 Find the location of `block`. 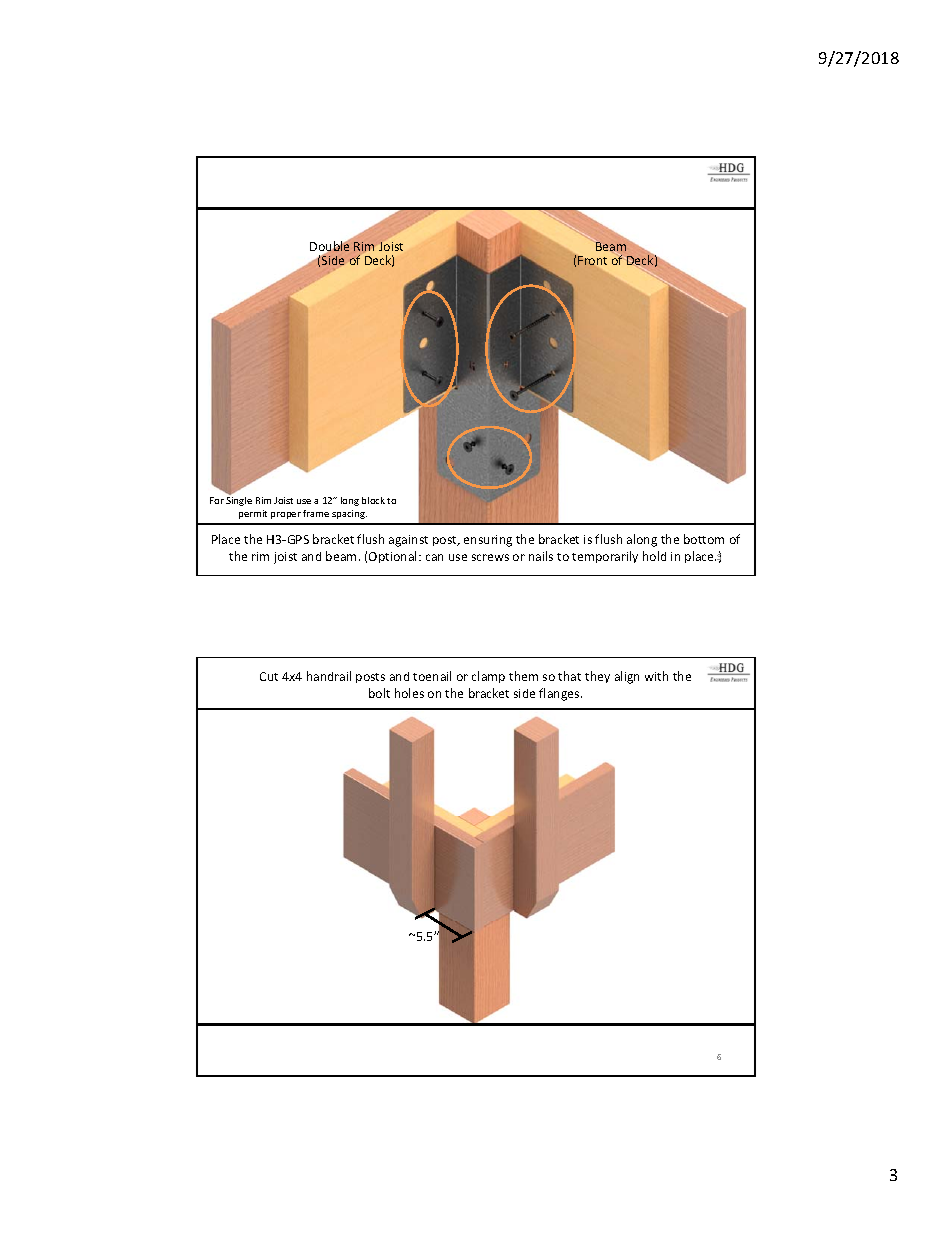

block is located at coordinates (373, 500).
